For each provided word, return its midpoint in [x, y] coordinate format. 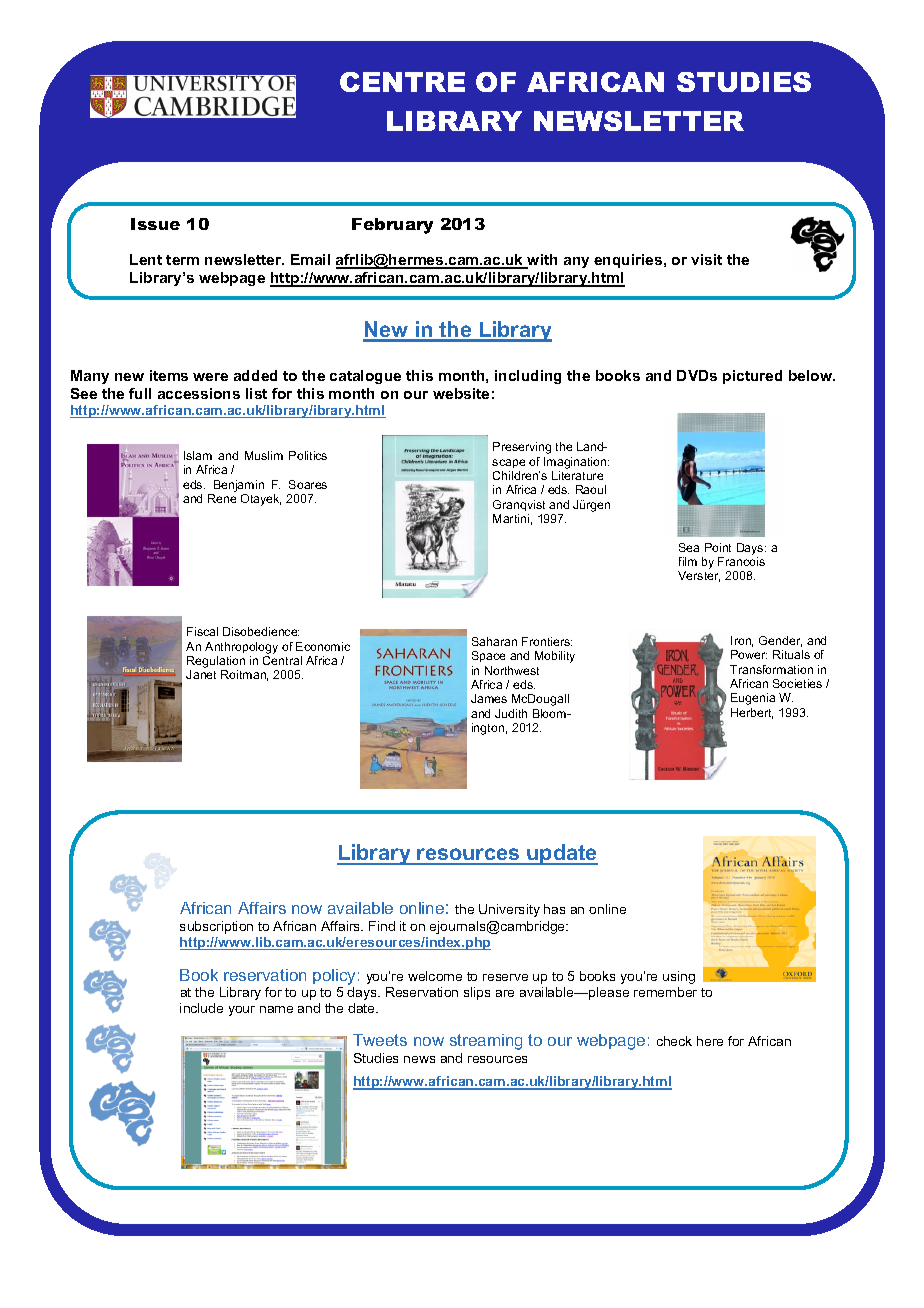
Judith [511, 713]
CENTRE [402, 82]
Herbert [752, 713]
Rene [222, 498]
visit [706, 259]
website [461, 393]
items [169, 375]
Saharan [494, 641]
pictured [752, 377]
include [201, 1008]
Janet [201, 674]
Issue [155, 224]
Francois [741, 561]
